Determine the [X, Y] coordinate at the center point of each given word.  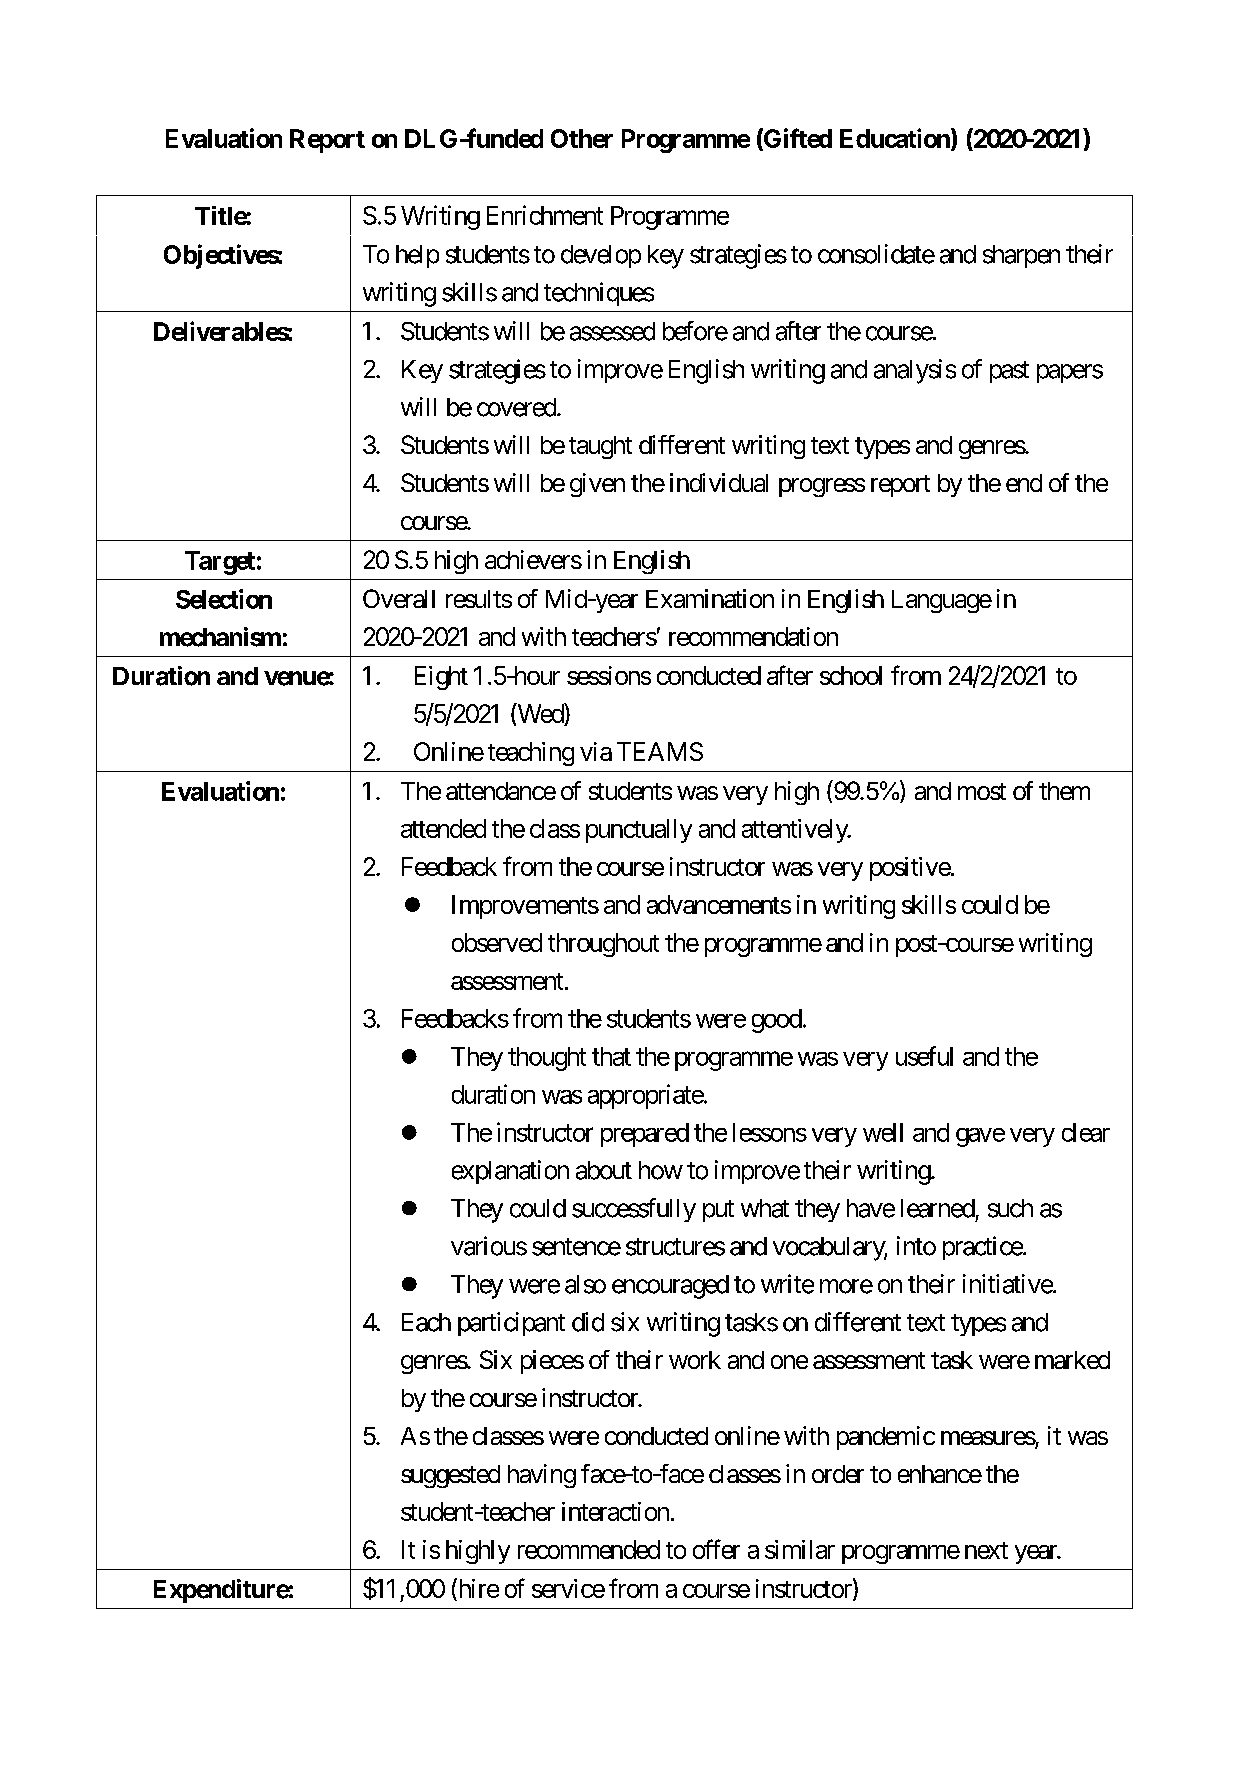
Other [582, 138]
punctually [639, 831]
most [982, 791]
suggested [450, 1476]
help [417, 256]
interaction [615, 1511]
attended [443, 828]
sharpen [1021, 256]
